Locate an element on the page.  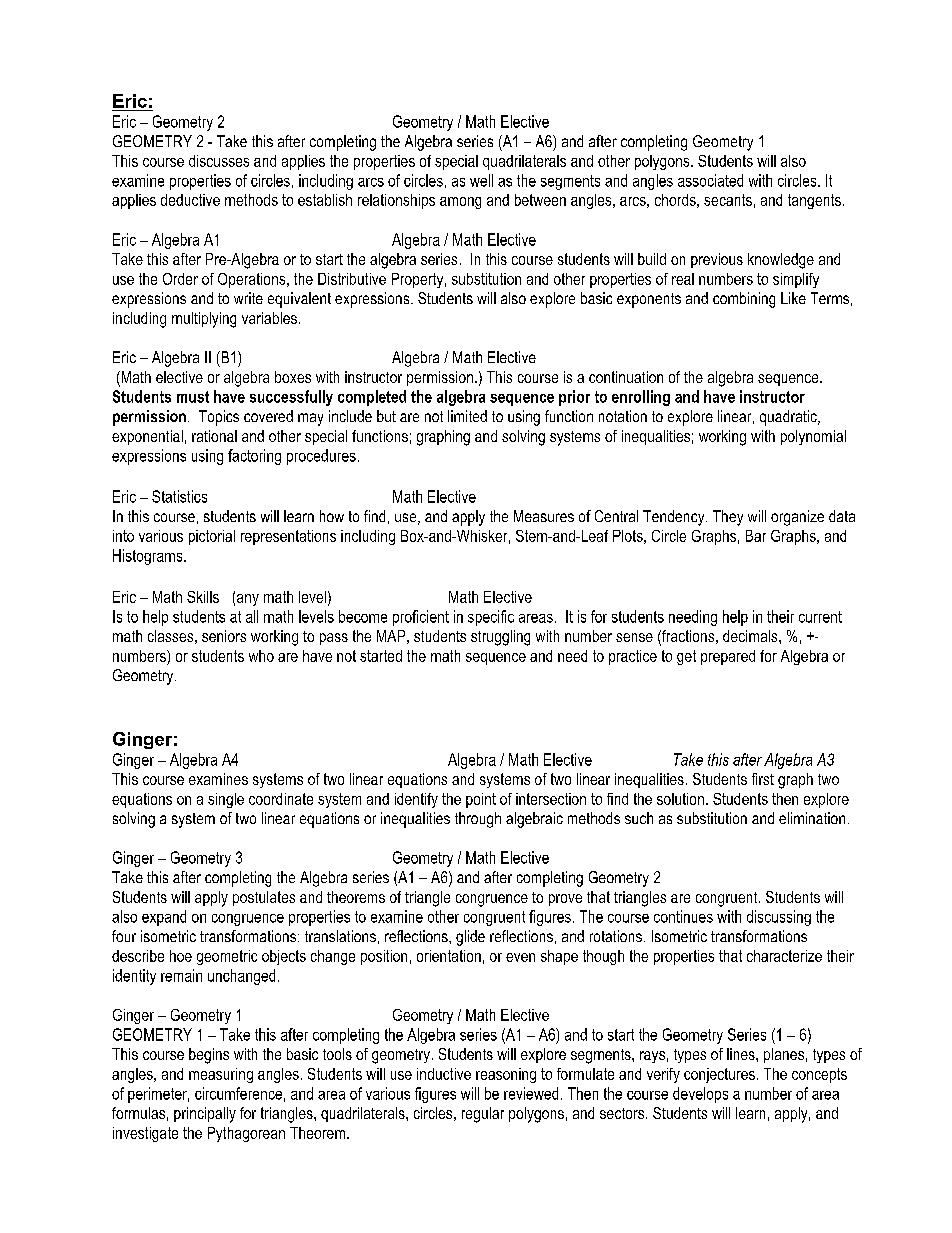
associated is located at coordinates (710, 180).
